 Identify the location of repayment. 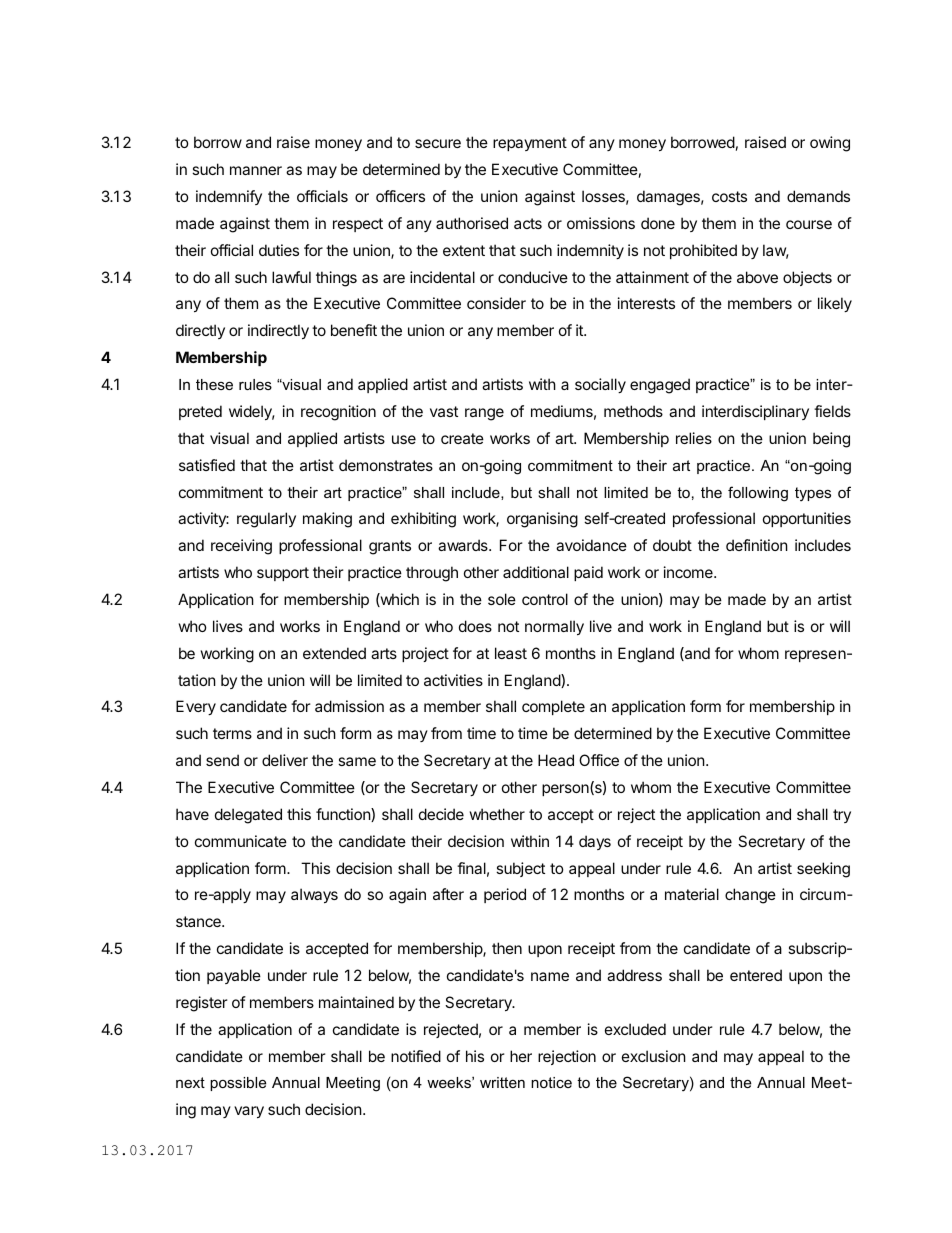
(530, 144).
